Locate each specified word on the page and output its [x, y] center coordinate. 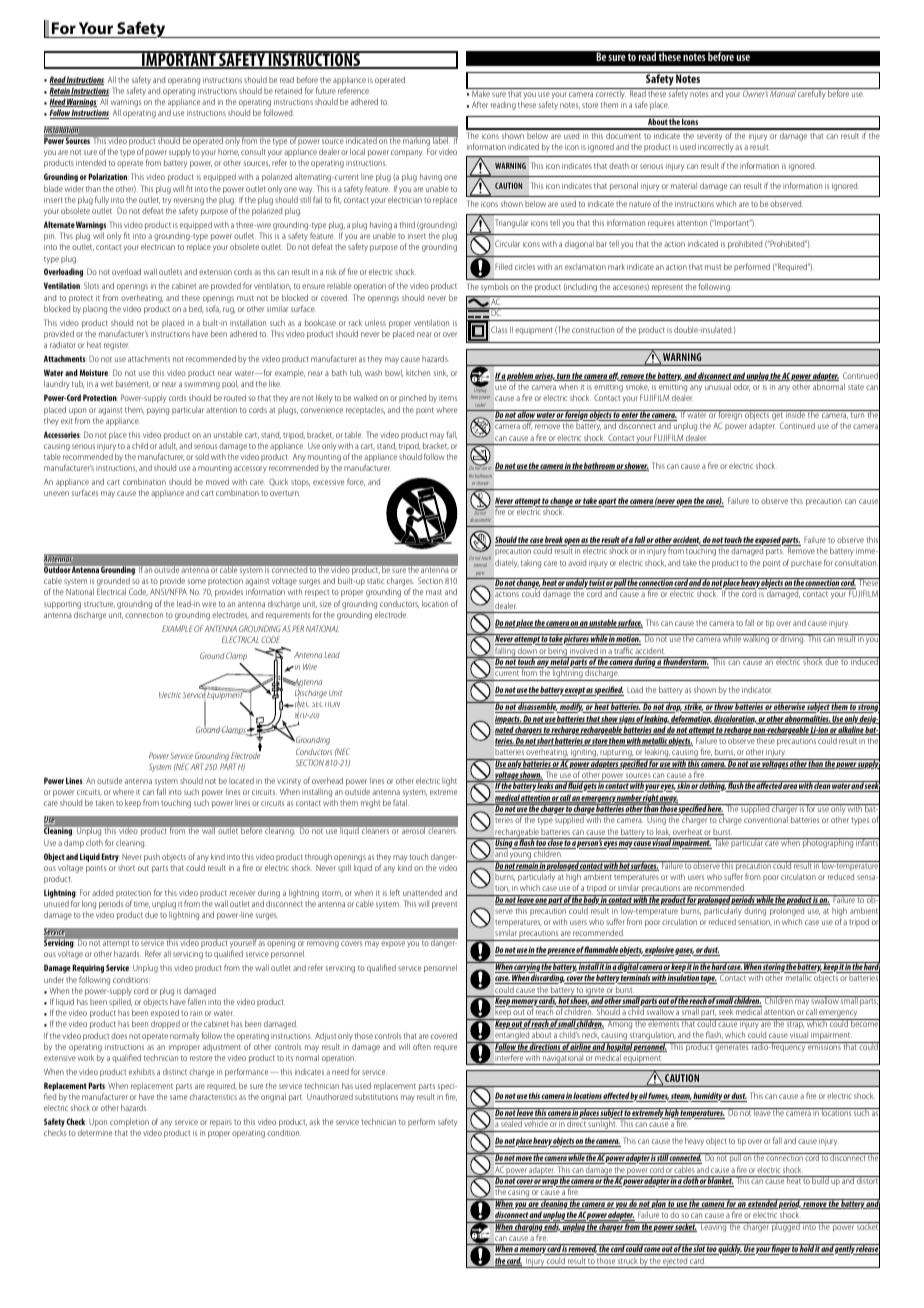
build [821, 1180]
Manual [783, 92]
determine [95, 1132]
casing [519, 1194]
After [480, 104]
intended [91, 162]
